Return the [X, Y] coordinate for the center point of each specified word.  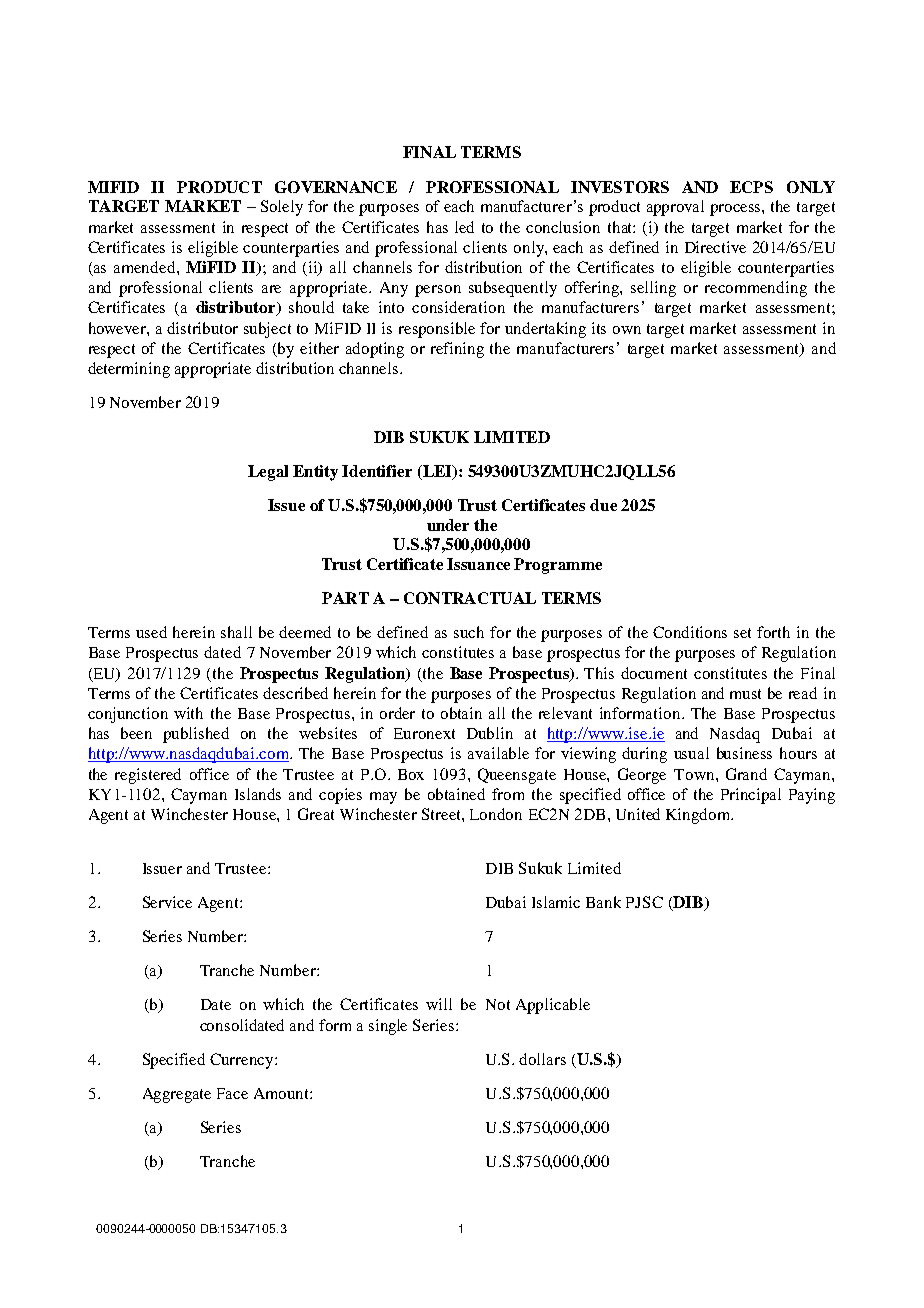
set [742, 633]
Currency [243, 1061]
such [469, 632]
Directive [715, 247]
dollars [542, 1059]
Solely [282, 208]
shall [236, 632]
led [464, 227]
